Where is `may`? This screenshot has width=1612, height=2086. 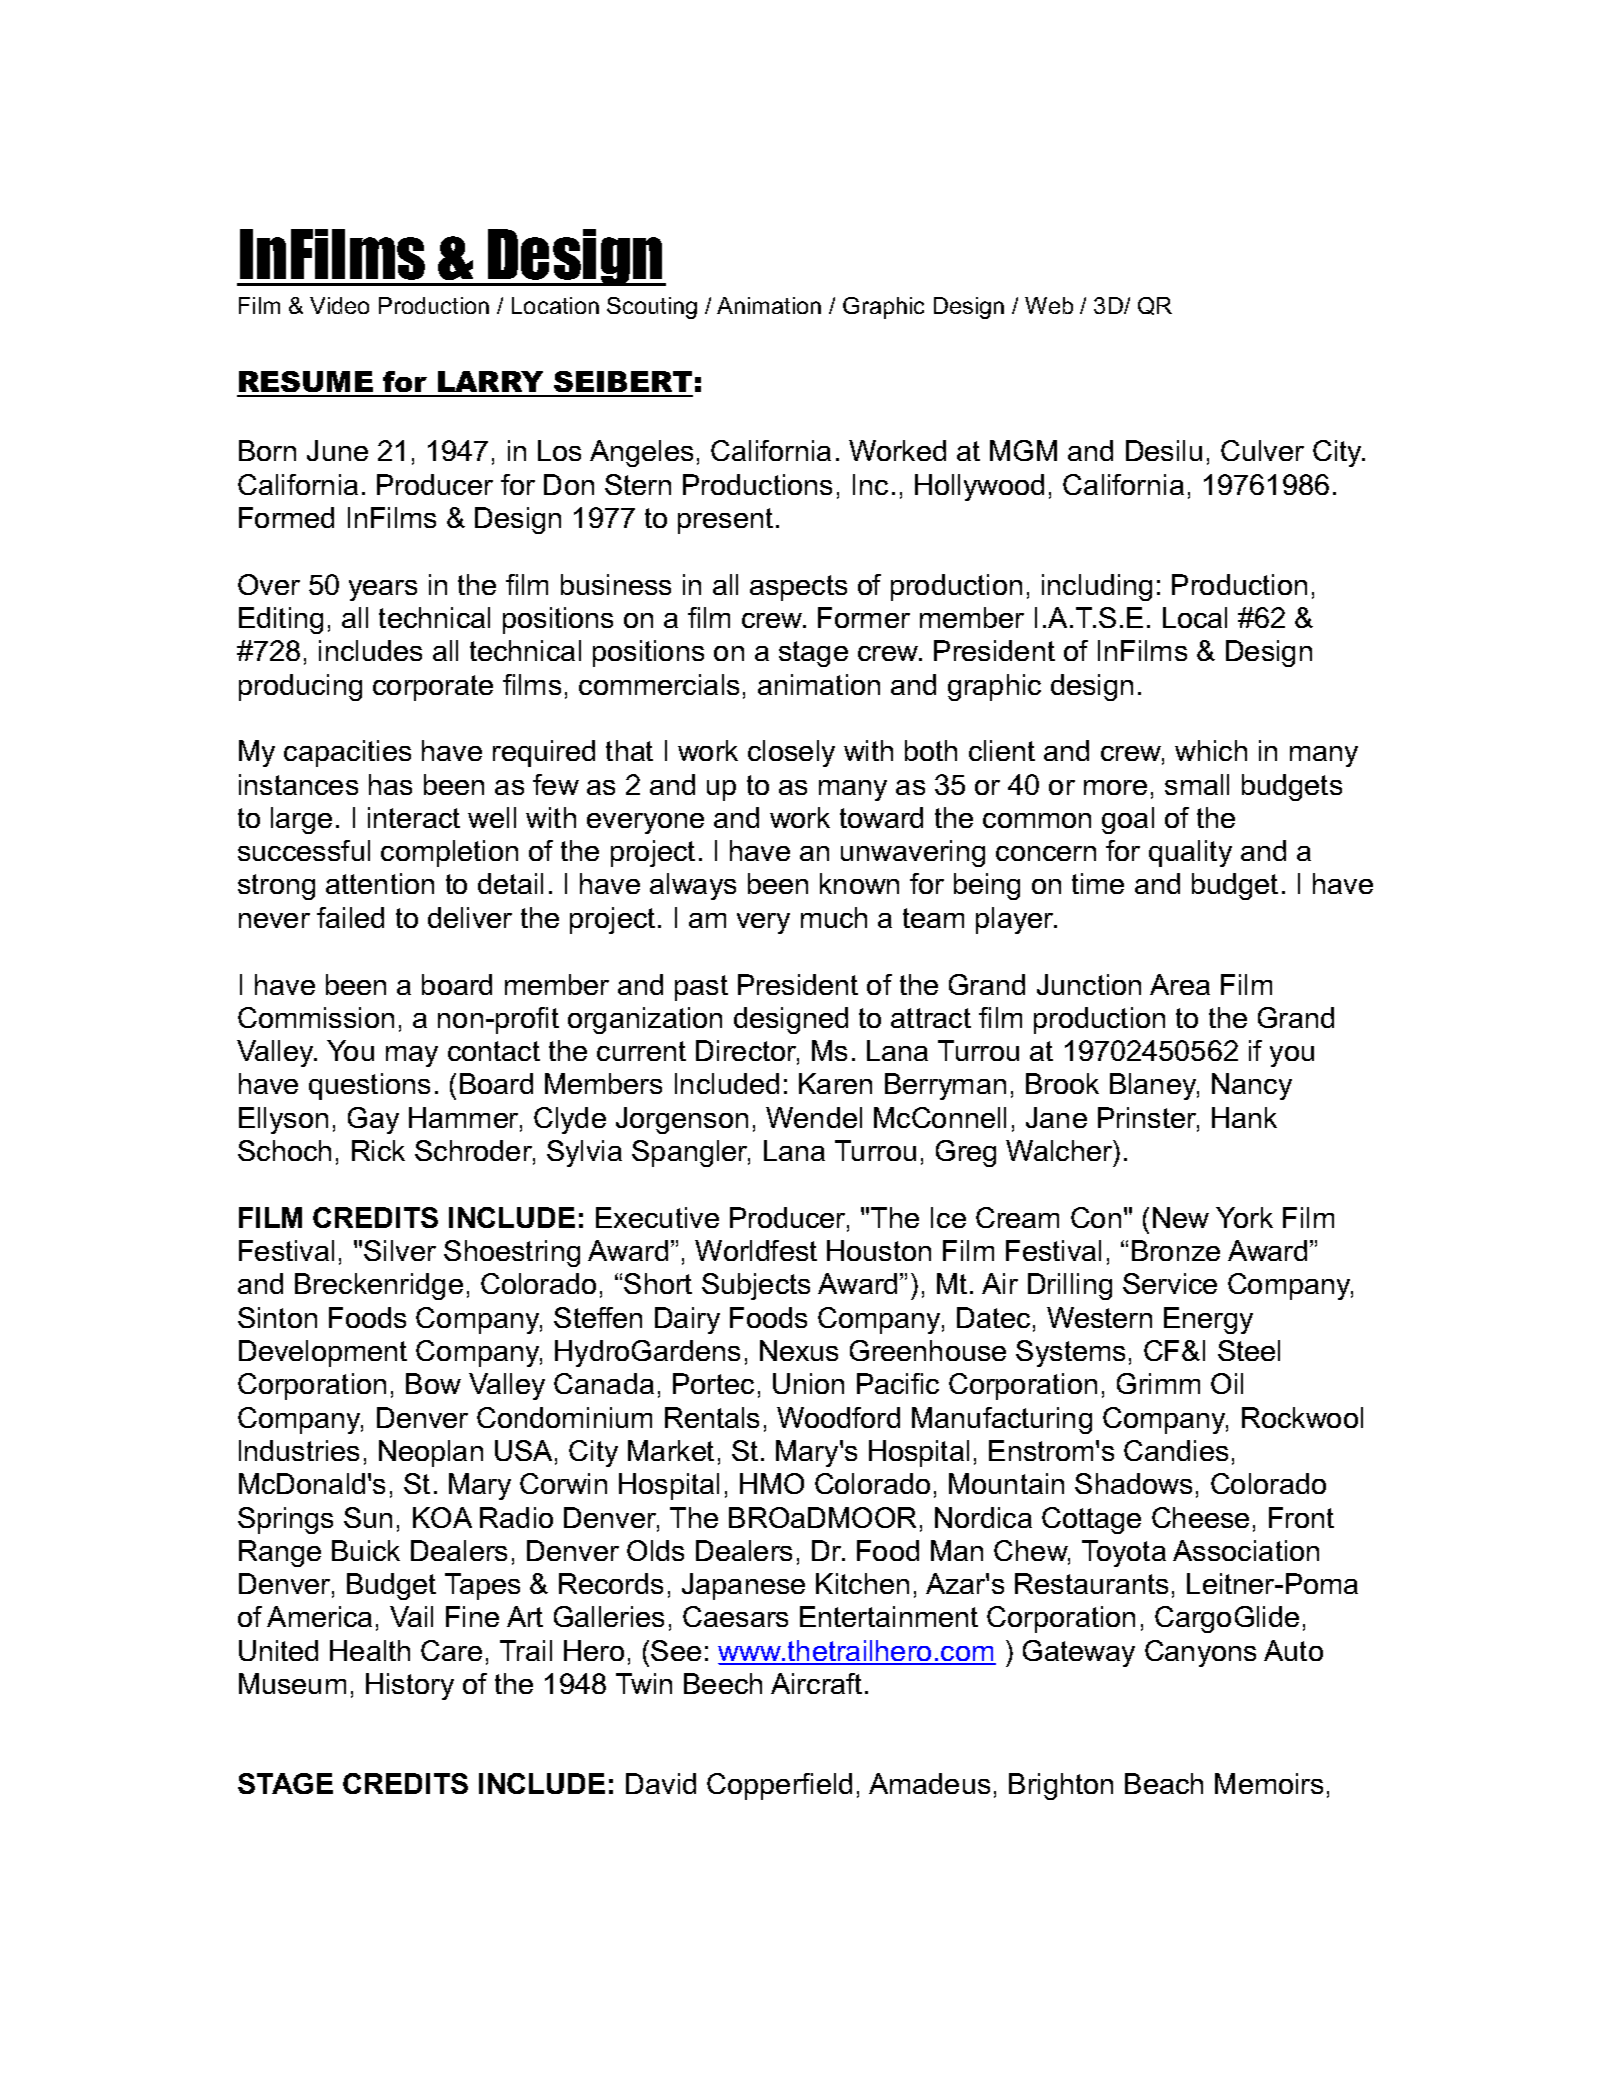 may is located at coordinates (412, 1056).
